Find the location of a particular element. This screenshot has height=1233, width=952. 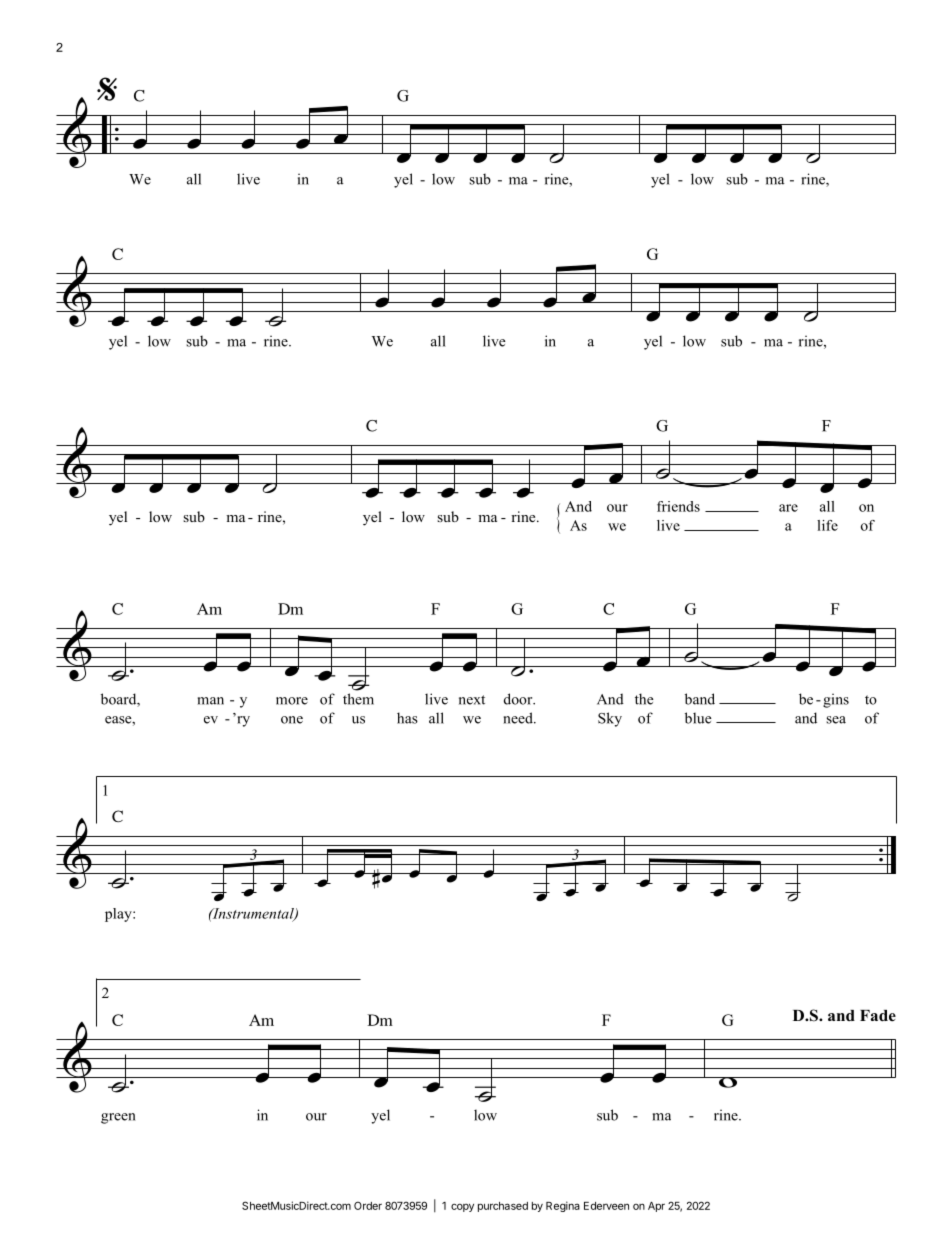

one is located at coordinates (292, 720).
